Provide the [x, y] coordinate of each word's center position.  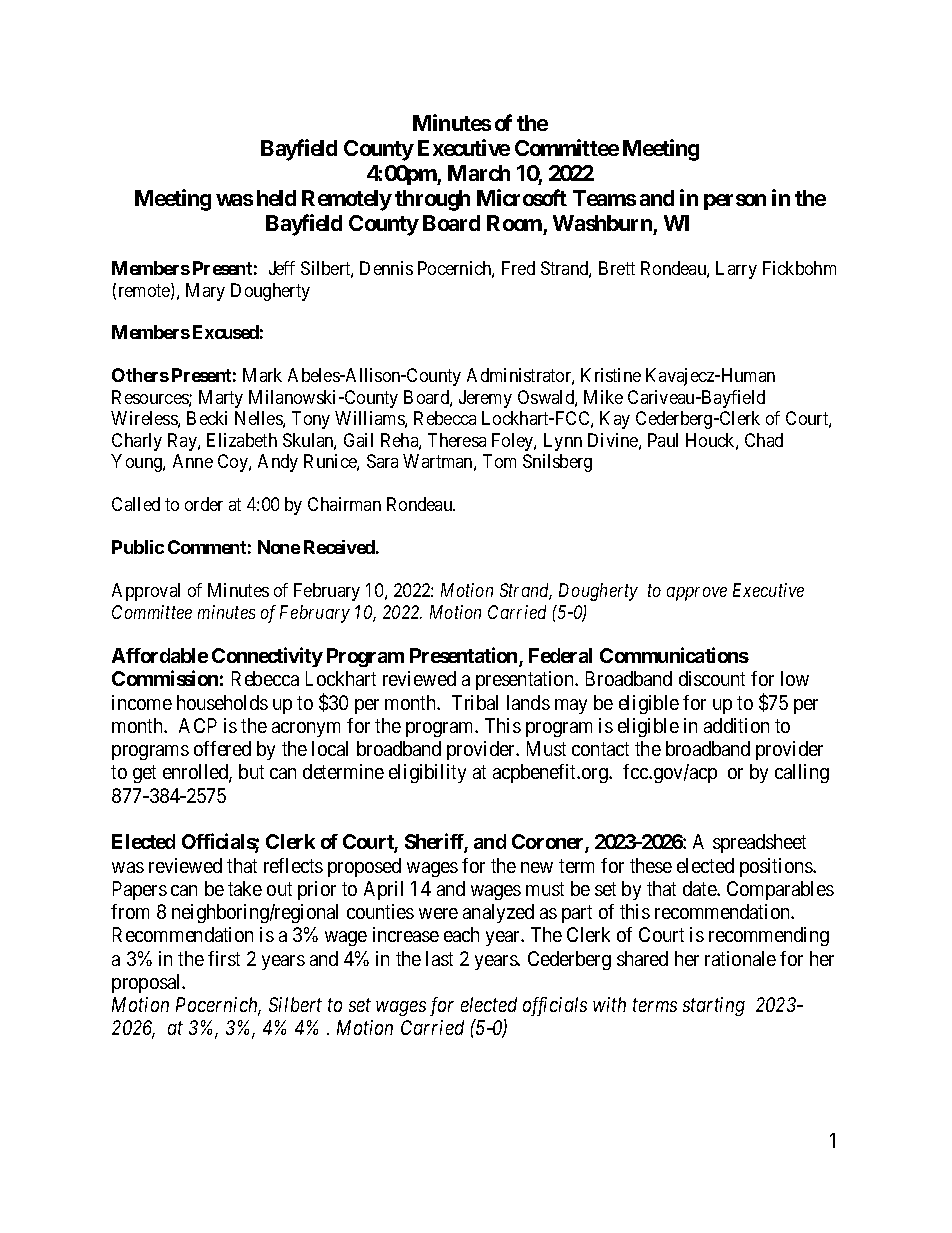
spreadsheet [759, 843]
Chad [764, 440]
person [735, 202]
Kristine [611, 375]
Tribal [475, 702]
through [432, 200]
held [276, 198]
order [204, 504]
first [224, 958]
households [222, 702]
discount [712, 678]
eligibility [427, 773]
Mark [262, 375]
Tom [499, 461]
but [251, 771]
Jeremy [485, 399]
